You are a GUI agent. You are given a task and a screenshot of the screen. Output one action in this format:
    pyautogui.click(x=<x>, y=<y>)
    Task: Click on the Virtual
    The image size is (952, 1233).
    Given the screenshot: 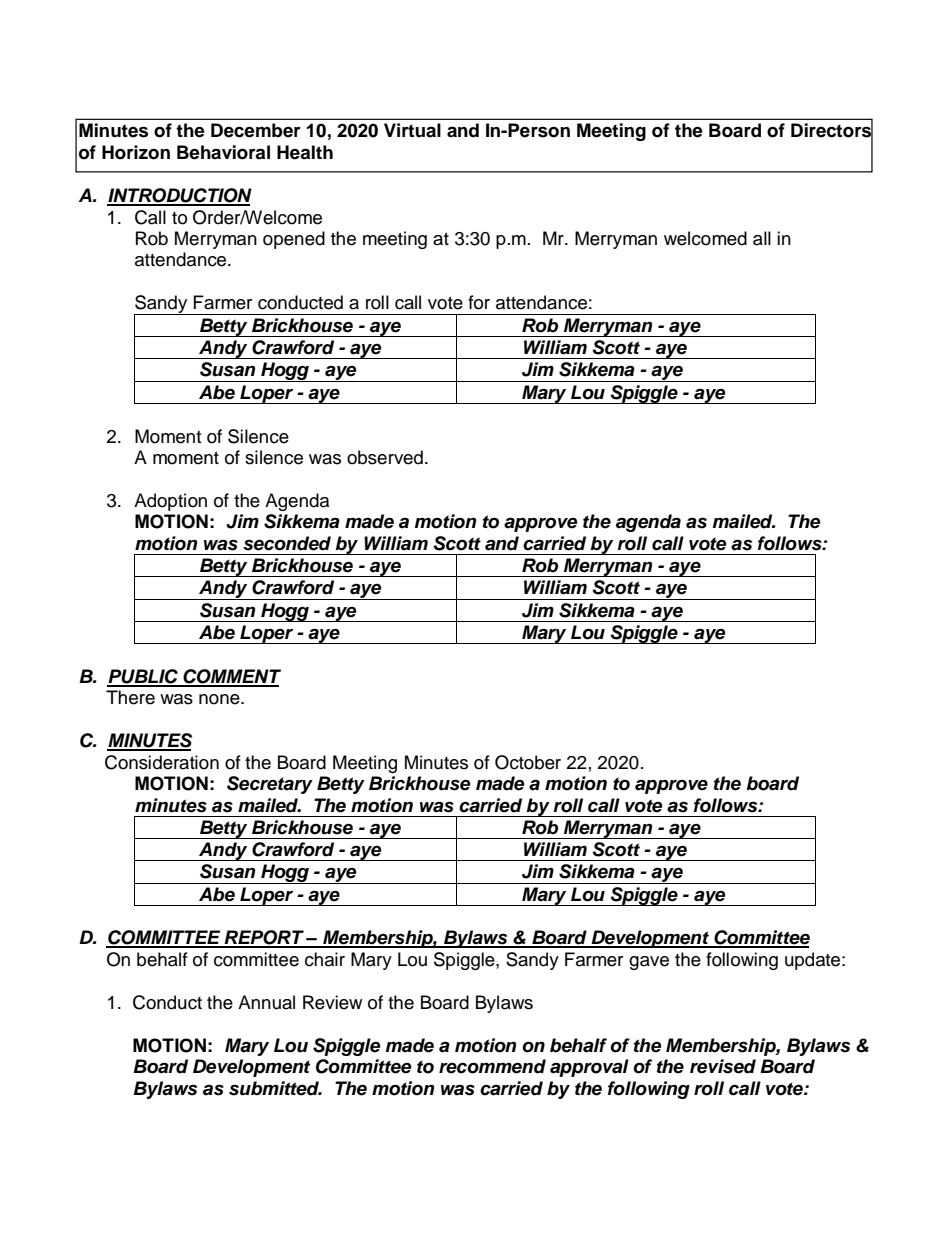 What is the action you would take?
    pyautogui.click(x=412, y=130)
